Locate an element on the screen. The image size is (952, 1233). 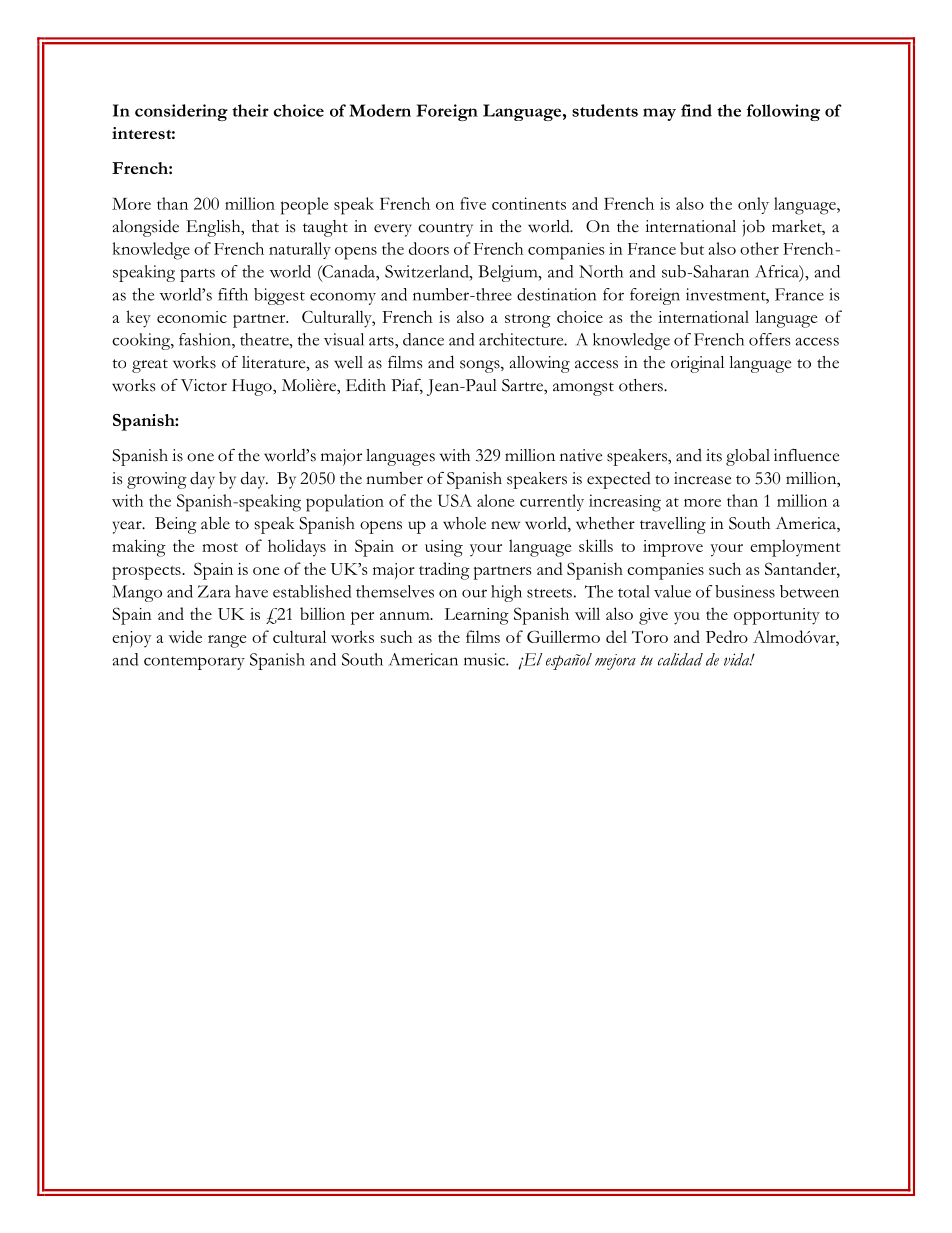
fashion is located at coordinates (206, 339).
